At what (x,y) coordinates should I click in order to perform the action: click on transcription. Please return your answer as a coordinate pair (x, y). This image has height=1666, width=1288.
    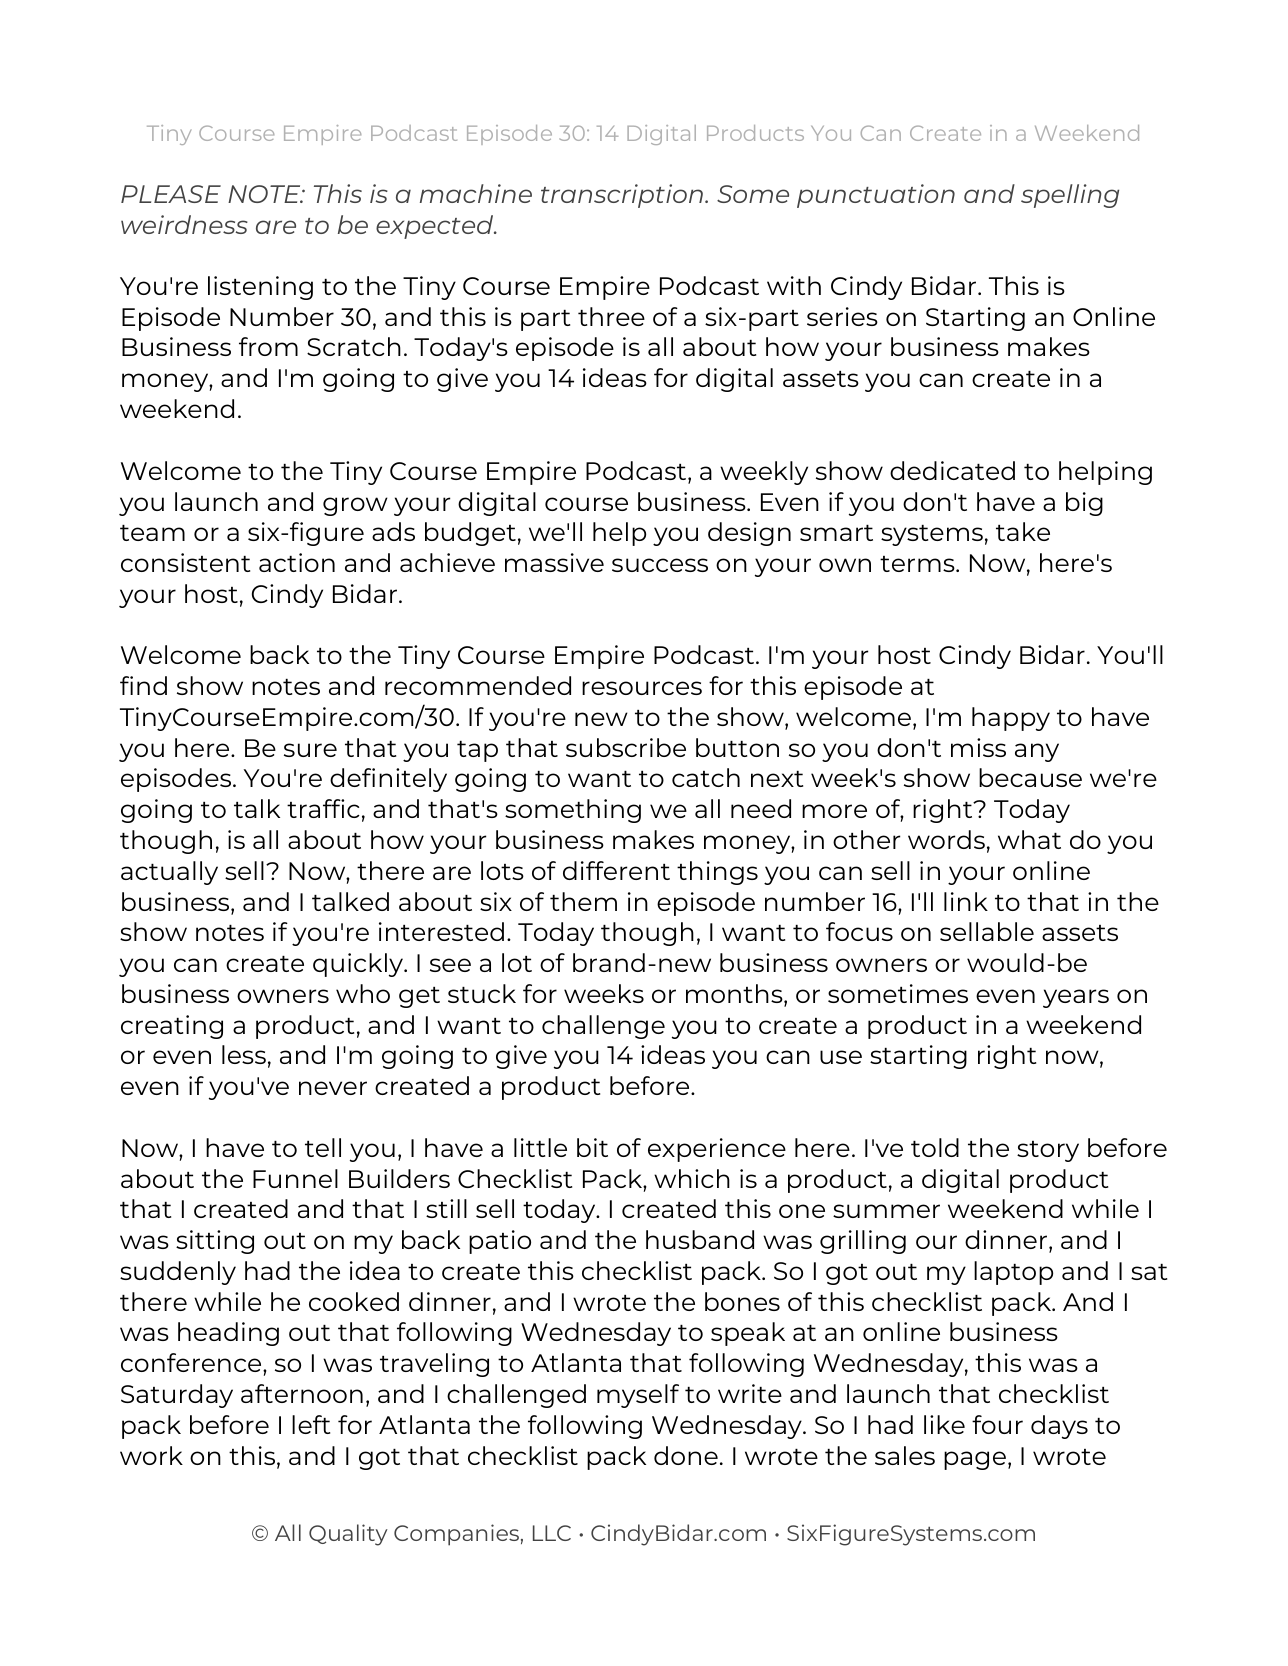
    Looking at the image, I should click on (623, 196).
